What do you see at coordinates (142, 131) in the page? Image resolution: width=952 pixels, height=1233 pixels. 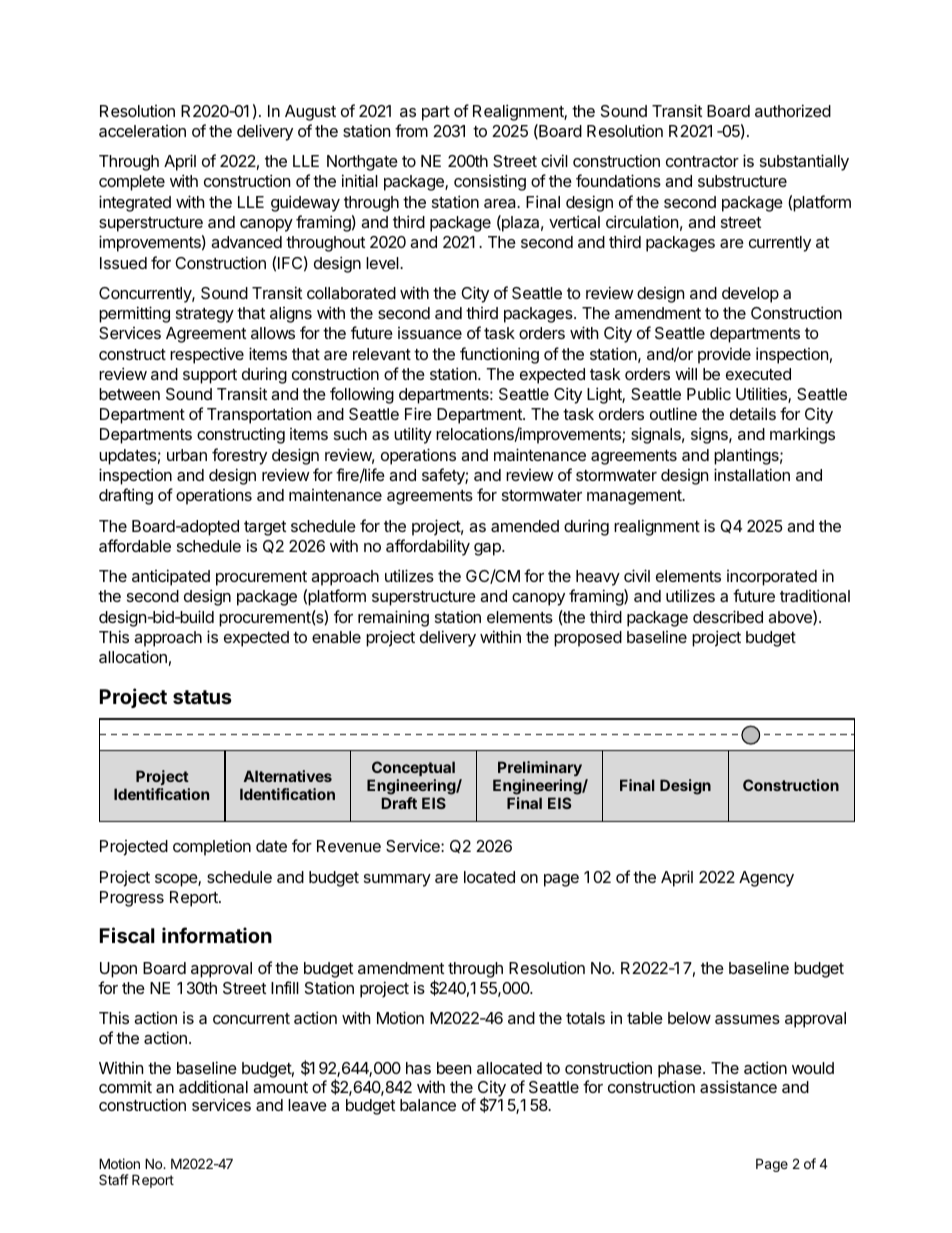 I see `acceleration` at bounding box center [142, 131].
